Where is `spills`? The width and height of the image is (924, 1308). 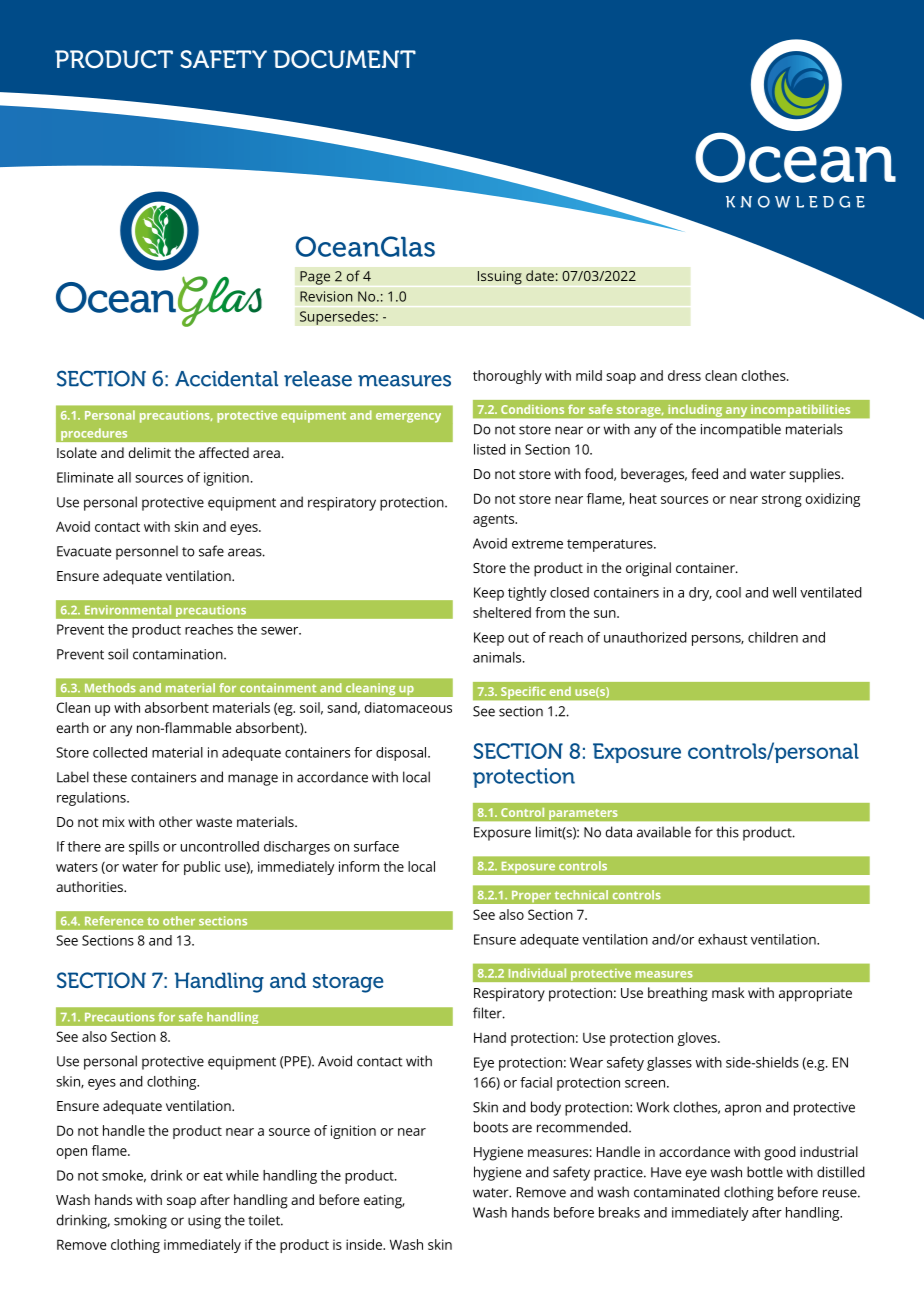 spills is located at coordinates (144, 848).
